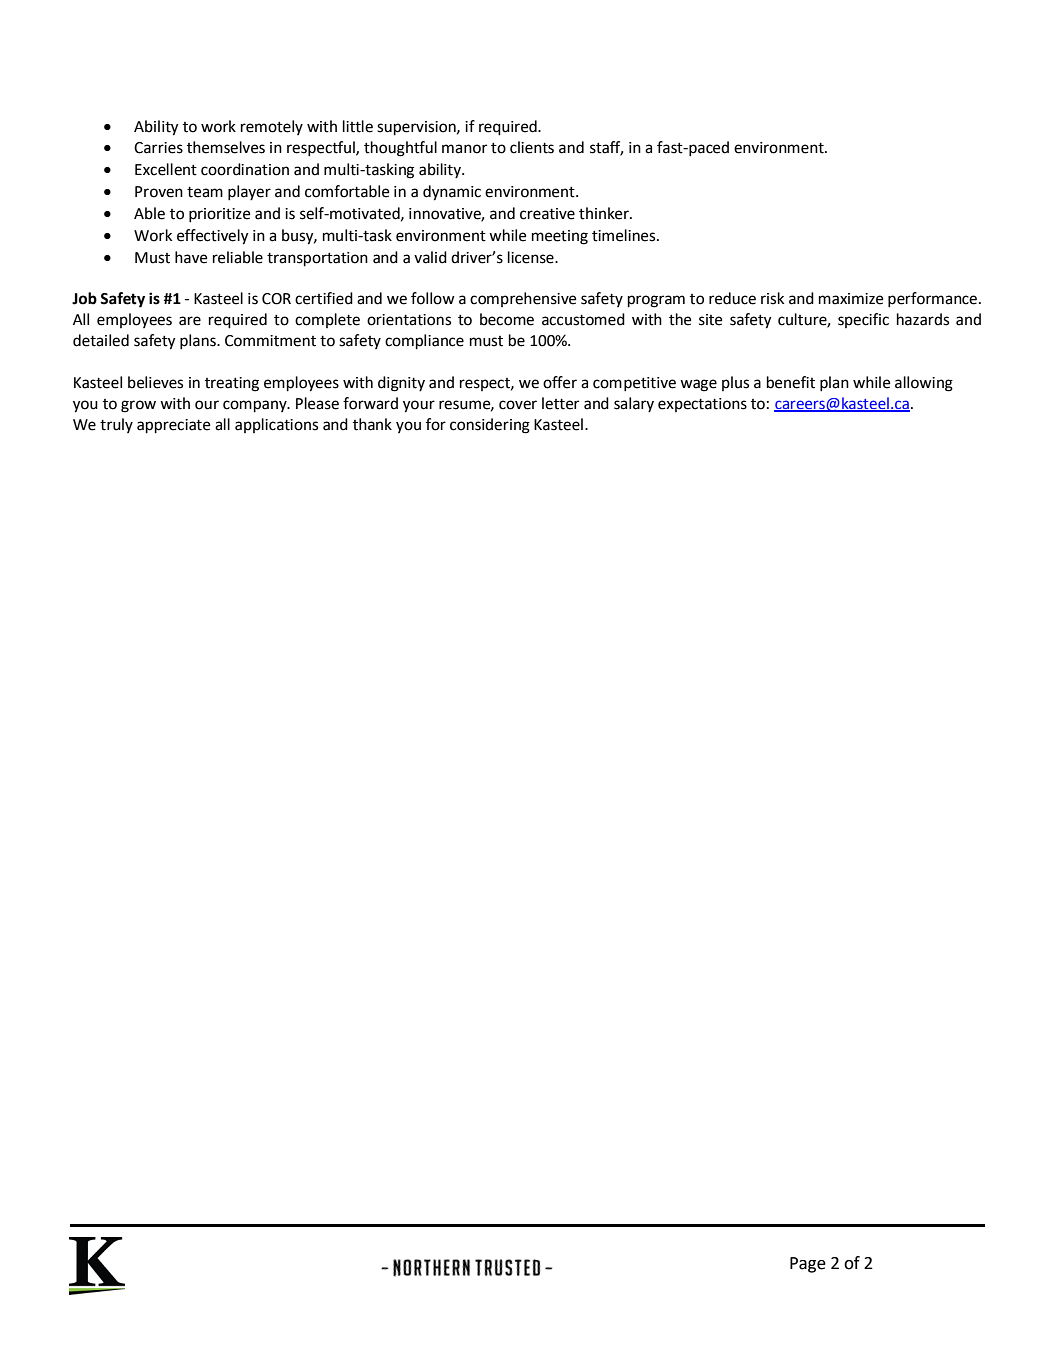 This image has width=1047, height=1354. What do you see at coordinates (276, 425) in the image?
I see `applications` at bounding box center [276, 425].
